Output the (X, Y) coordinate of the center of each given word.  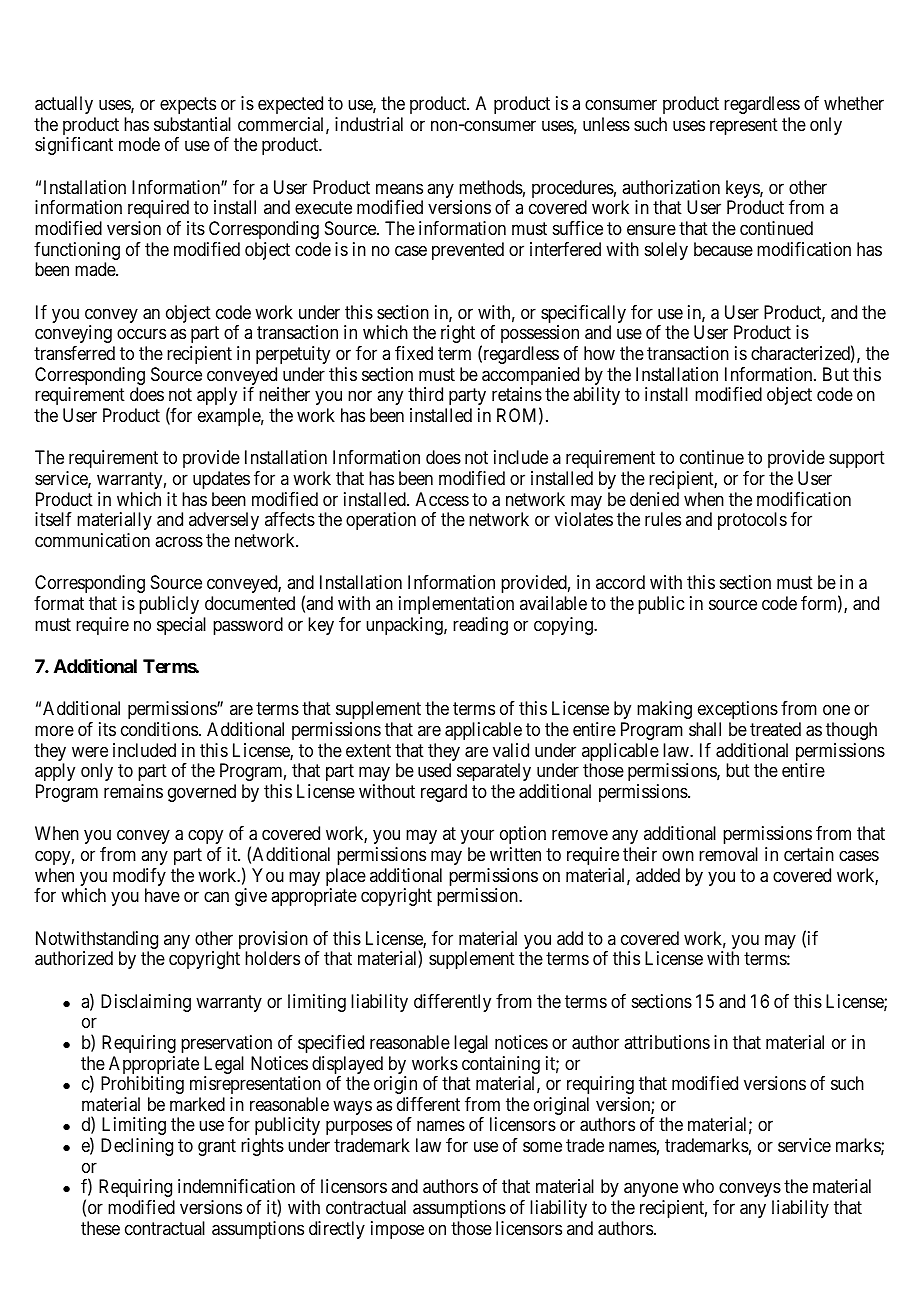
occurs (141, 334)
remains (133, 791)
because (723, 249)
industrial (369, 124)
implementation (456, 605)
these (100, 1228)
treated (775, 729)
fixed (414, 353)
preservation (226, 1044)
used (434, 770)
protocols (752, 521)
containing (501, 1066)
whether (854, 103)
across (179, 541)
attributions (667, 1042)
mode (139, 144)
